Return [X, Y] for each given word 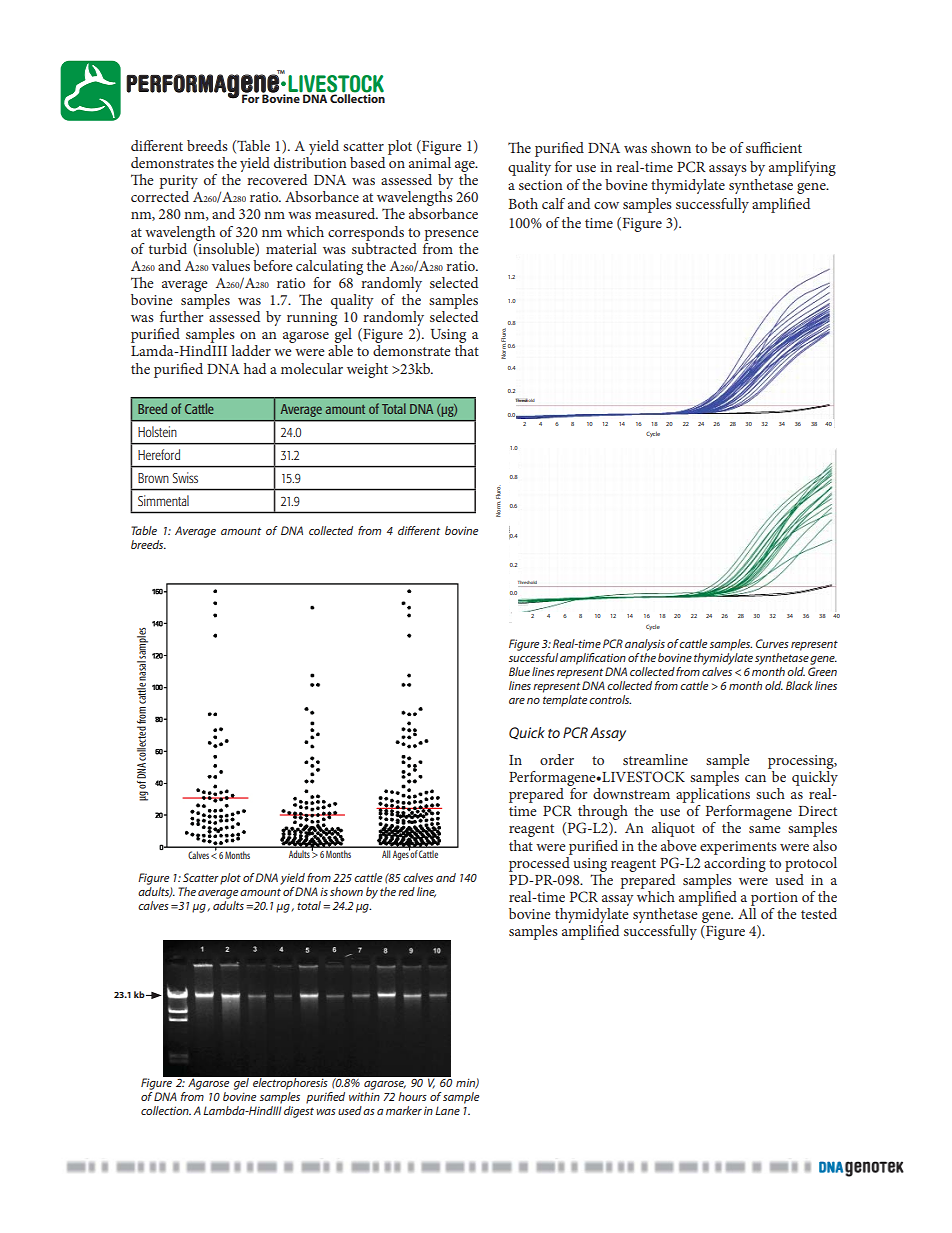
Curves [772, 643]
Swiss [185, 477]
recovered [277, 179]
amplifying [802, 168]
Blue [519, 671]
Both [523, 203]
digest [299, 1112]
